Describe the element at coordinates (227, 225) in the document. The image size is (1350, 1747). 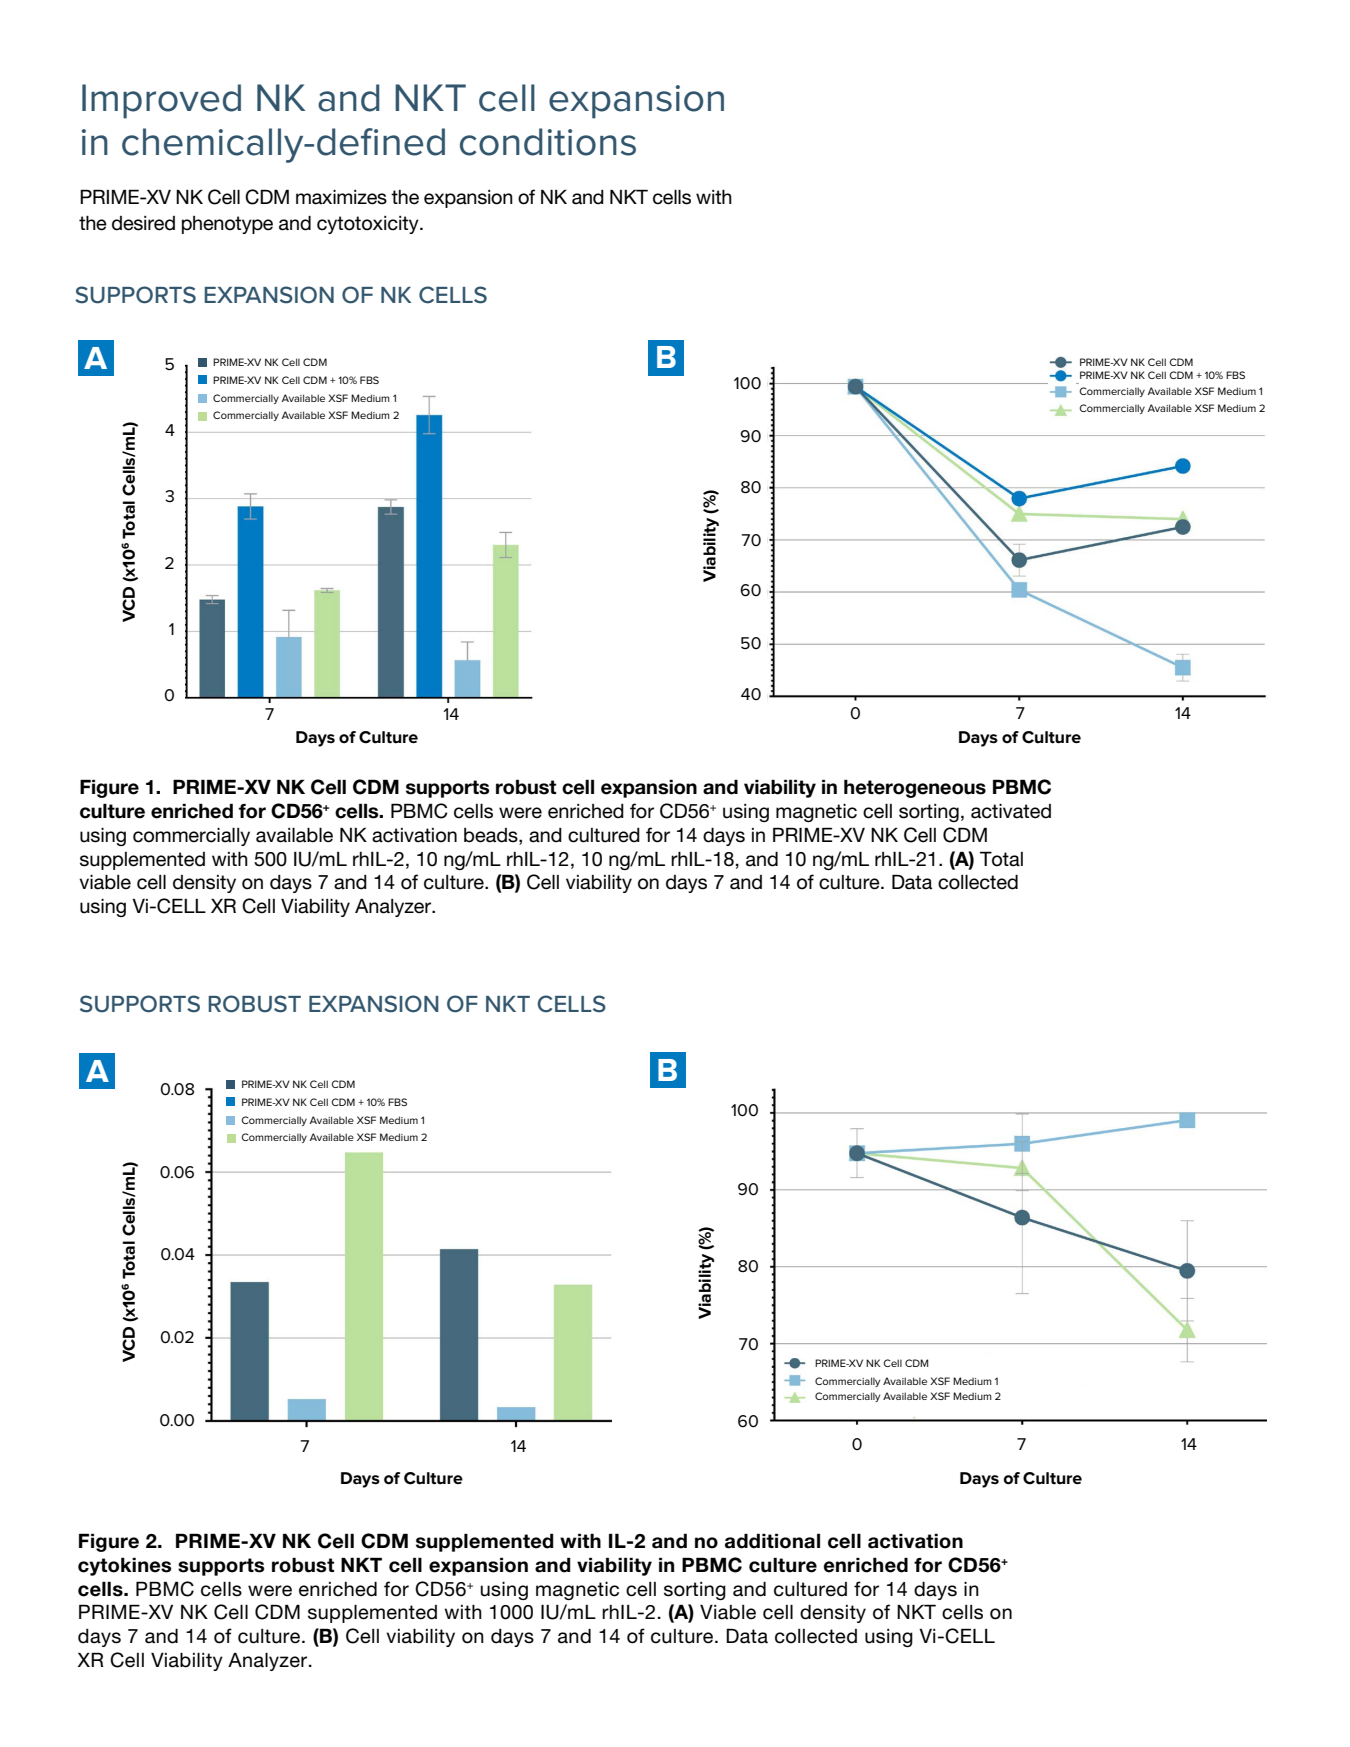
I see `phenotype` at that location.
